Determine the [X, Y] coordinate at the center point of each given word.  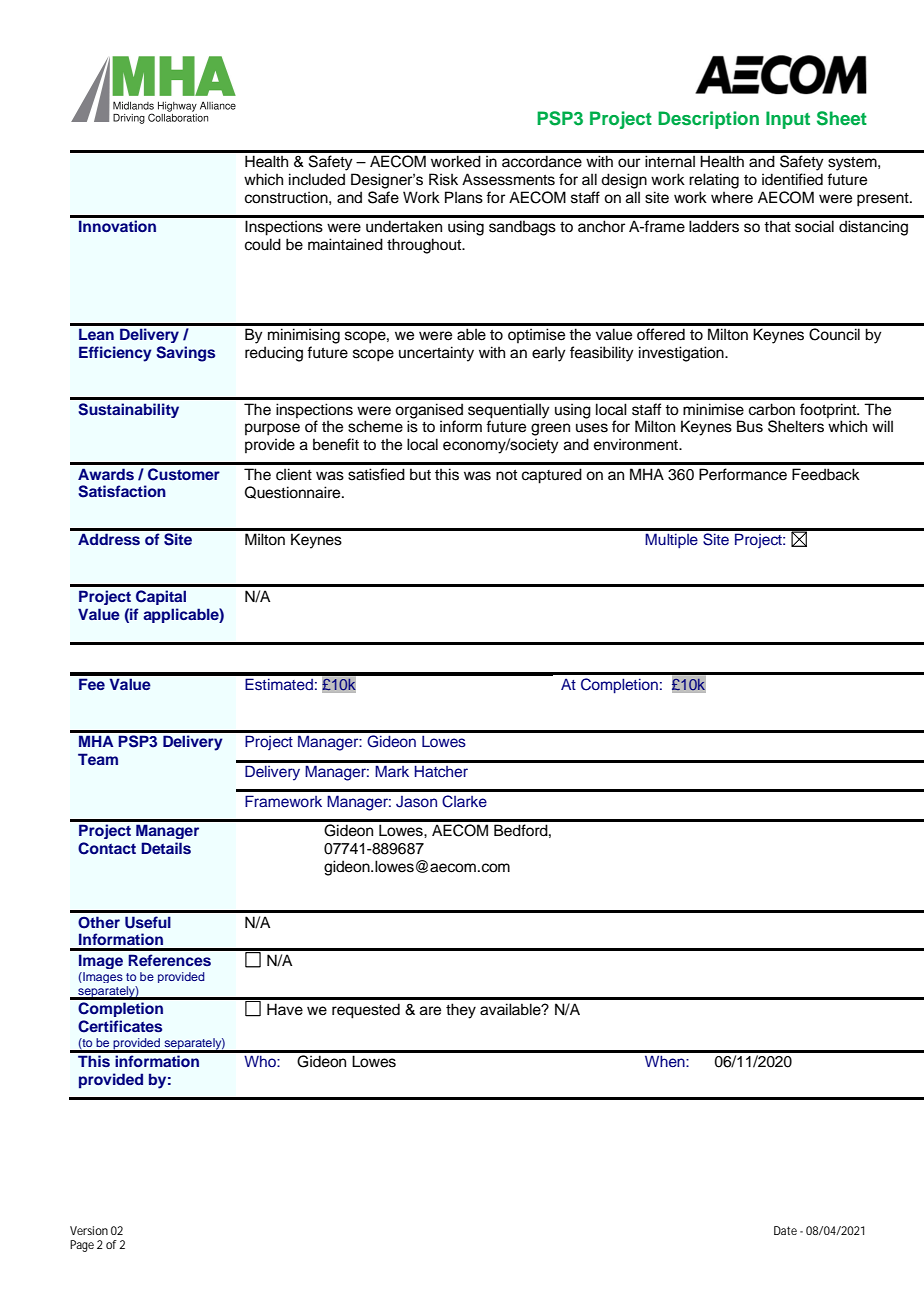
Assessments [508, 179]
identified [792, 179]
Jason [416, 802]
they [461, 1011]
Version [89, 1230]
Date [785, 1230]
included [317, 179]
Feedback [826, 474]
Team [98, 759]
